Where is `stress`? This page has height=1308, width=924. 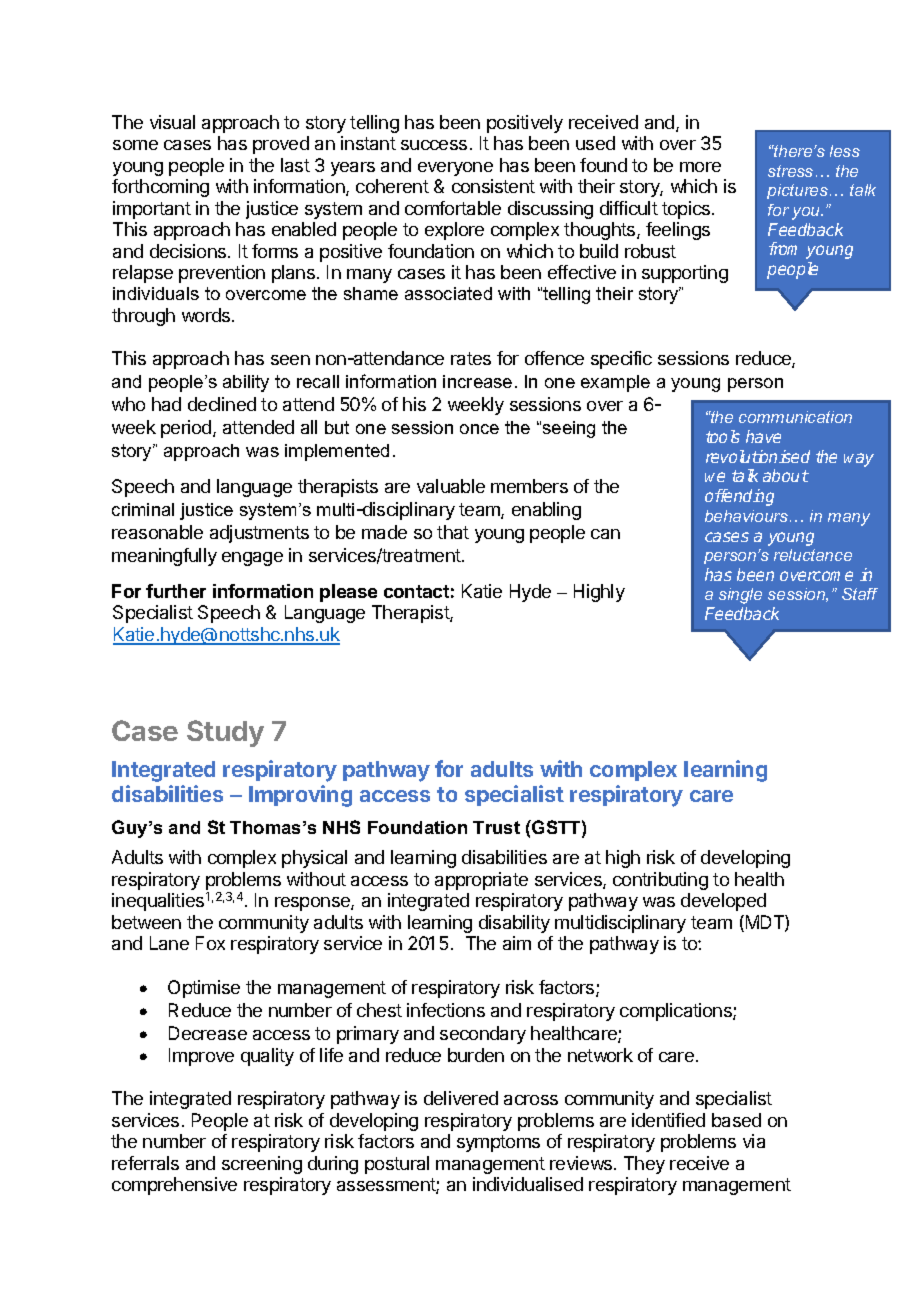
stress is located at coordinates (790, 171).
